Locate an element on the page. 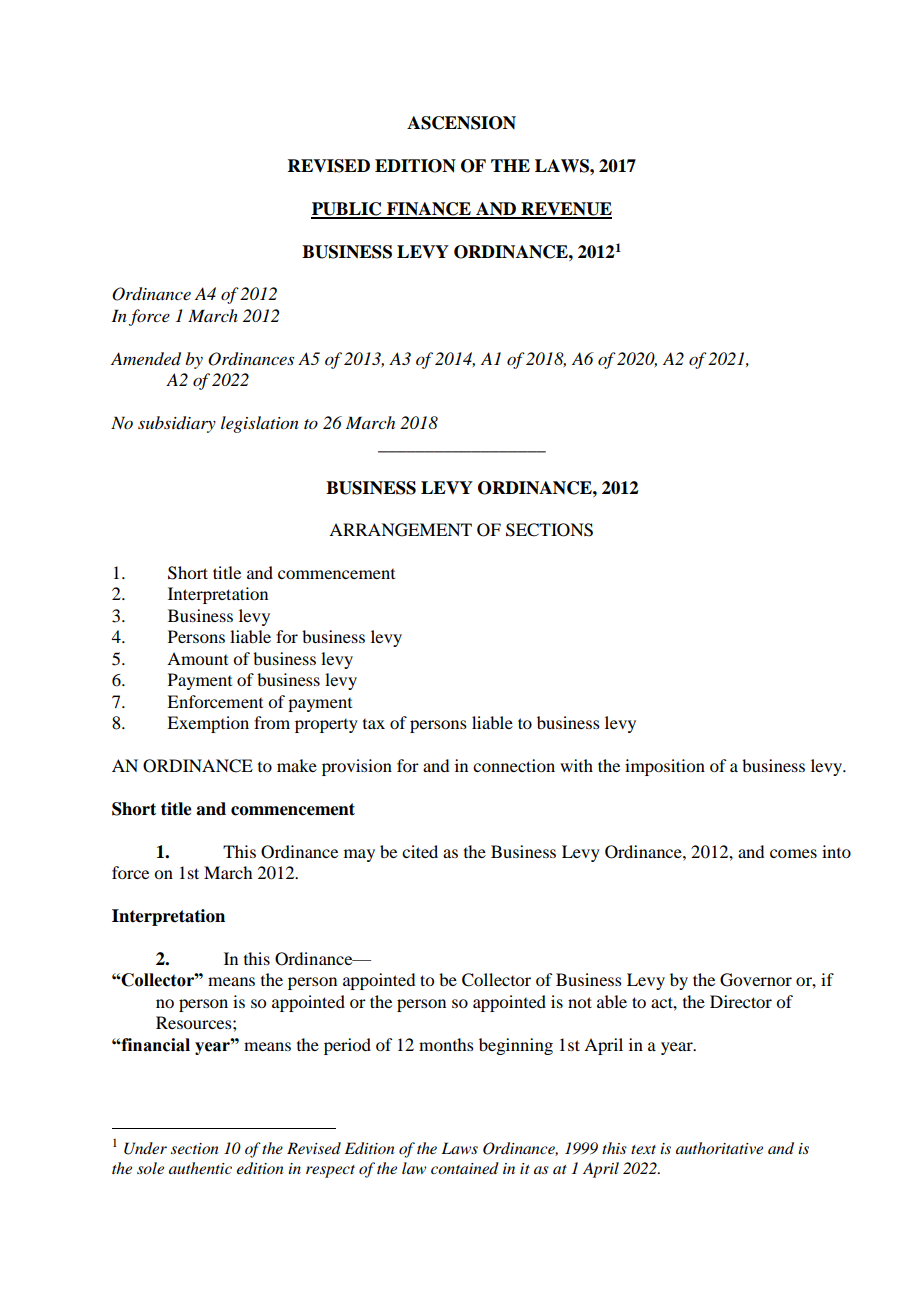 The height and width of the page is (1308, 924). tax is located at coordinates (374, 724).
